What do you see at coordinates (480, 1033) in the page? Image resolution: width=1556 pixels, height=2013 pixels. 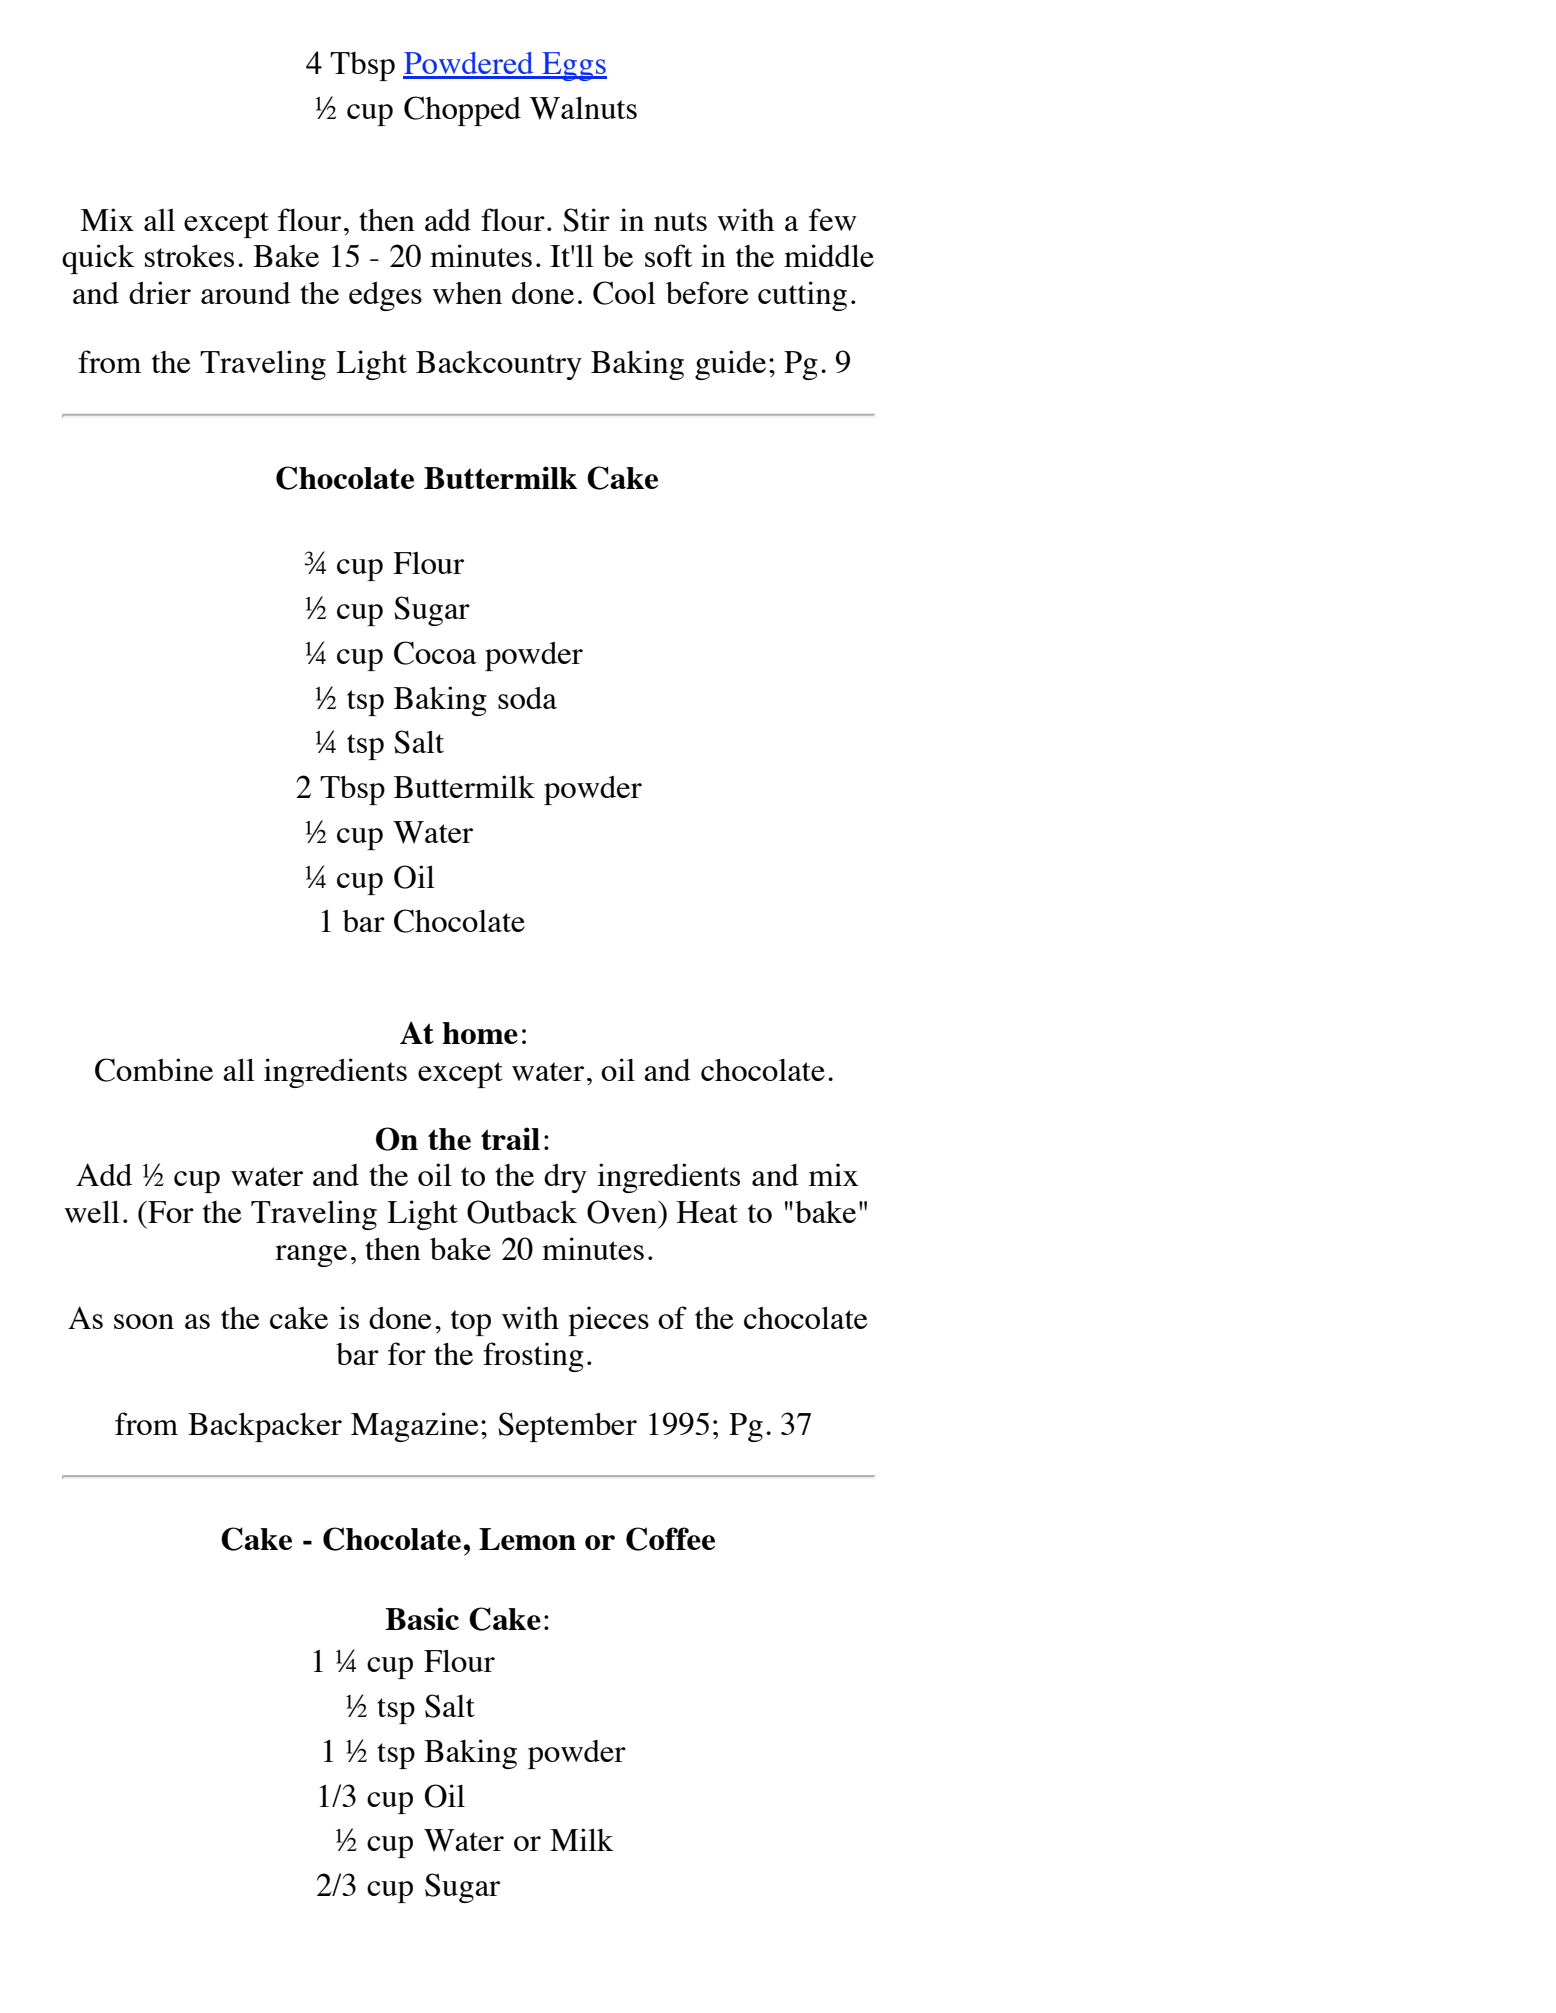 I see `home` at bounding box center [480, 1033].
